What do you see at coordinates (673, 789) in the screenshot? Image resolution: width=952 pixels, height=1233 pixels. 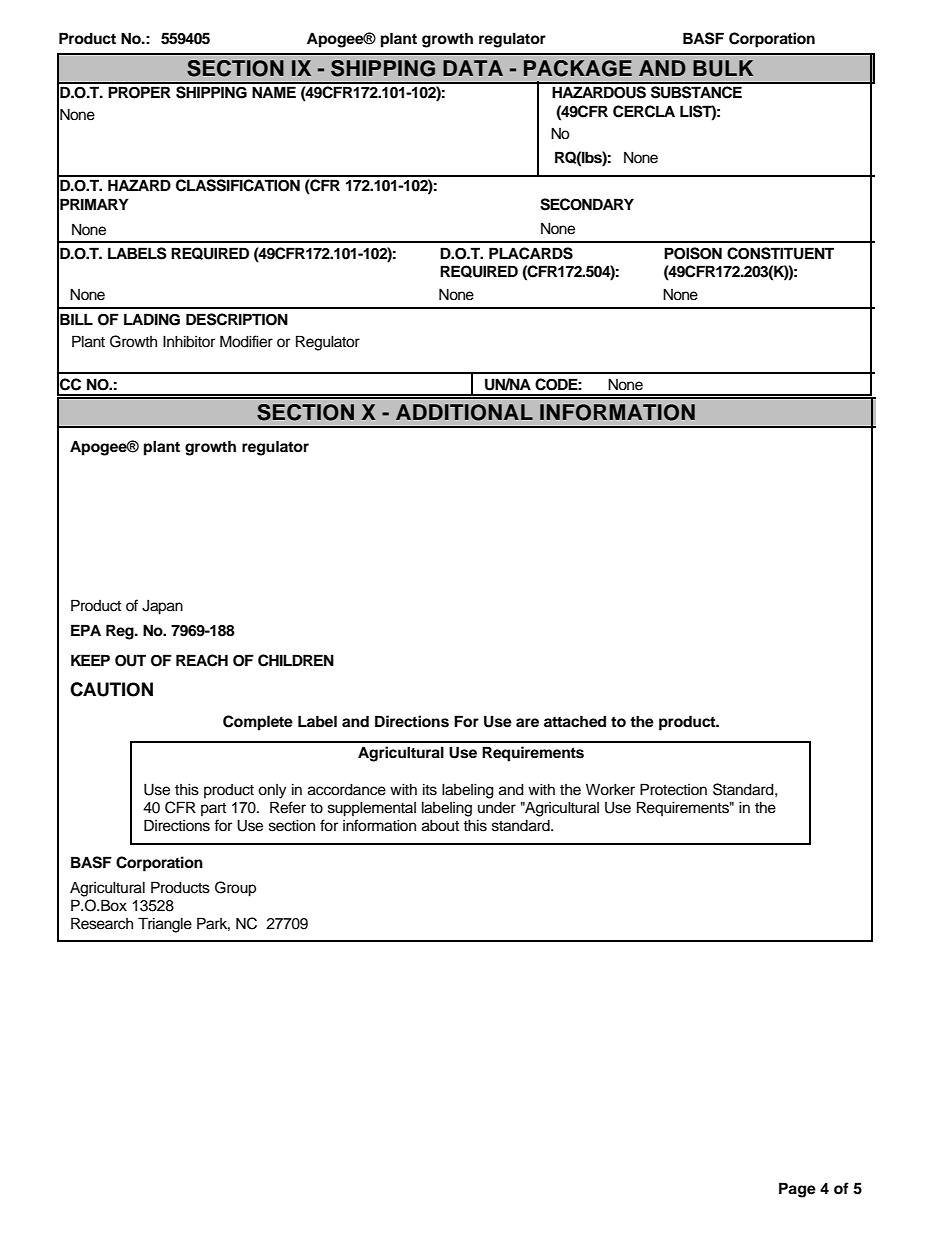 I see `Protection` at bounding box center [673, 789].
